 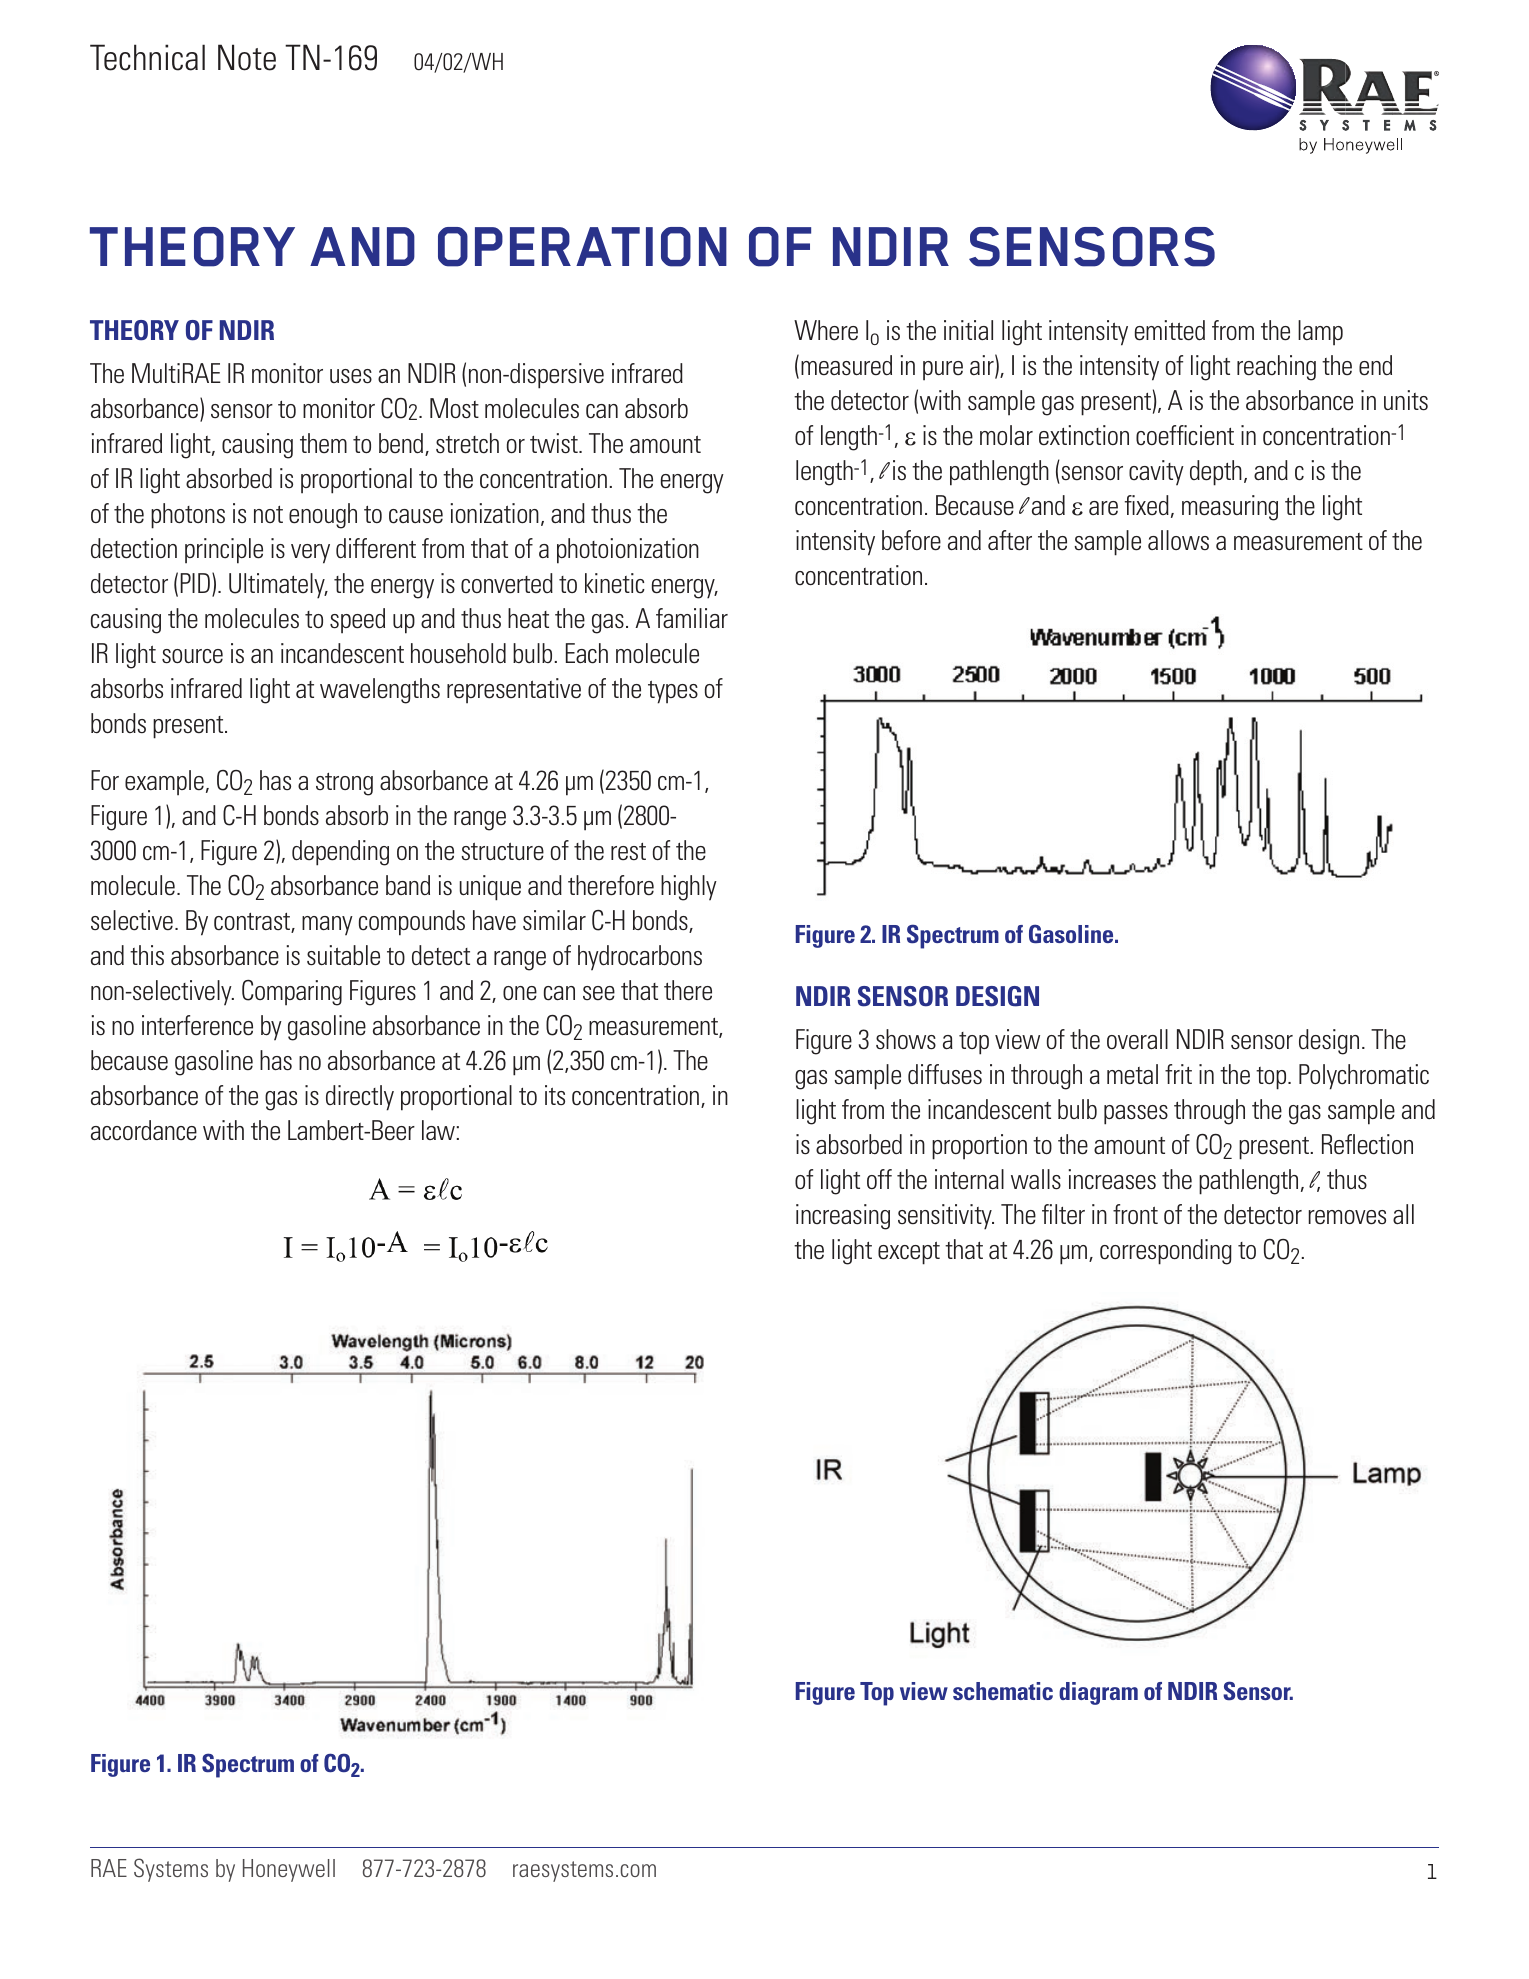 I want to click on OPERATION, so click(x=582, y=247).
